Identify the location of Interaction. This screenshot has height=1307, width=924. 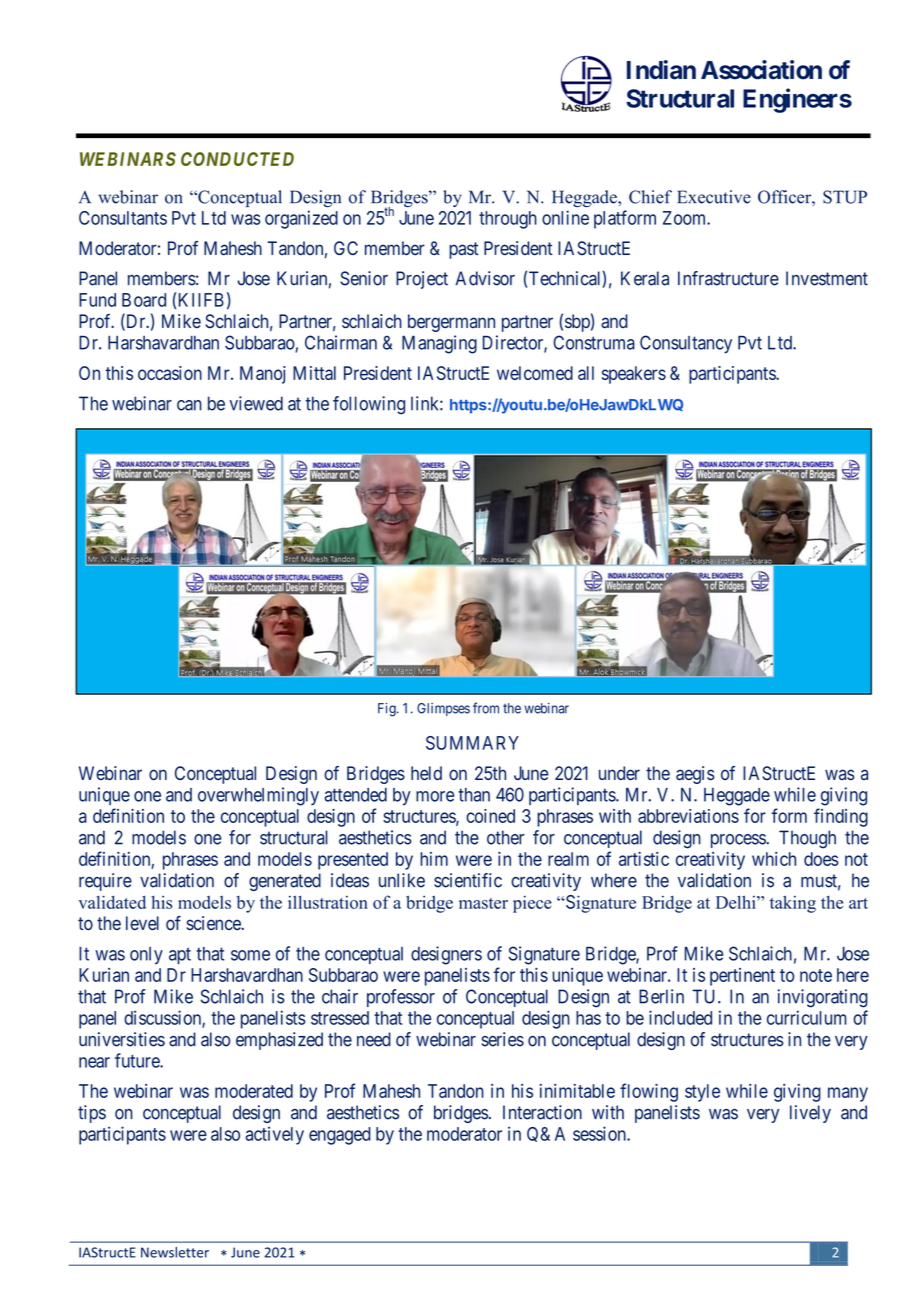
(542, 1112).
